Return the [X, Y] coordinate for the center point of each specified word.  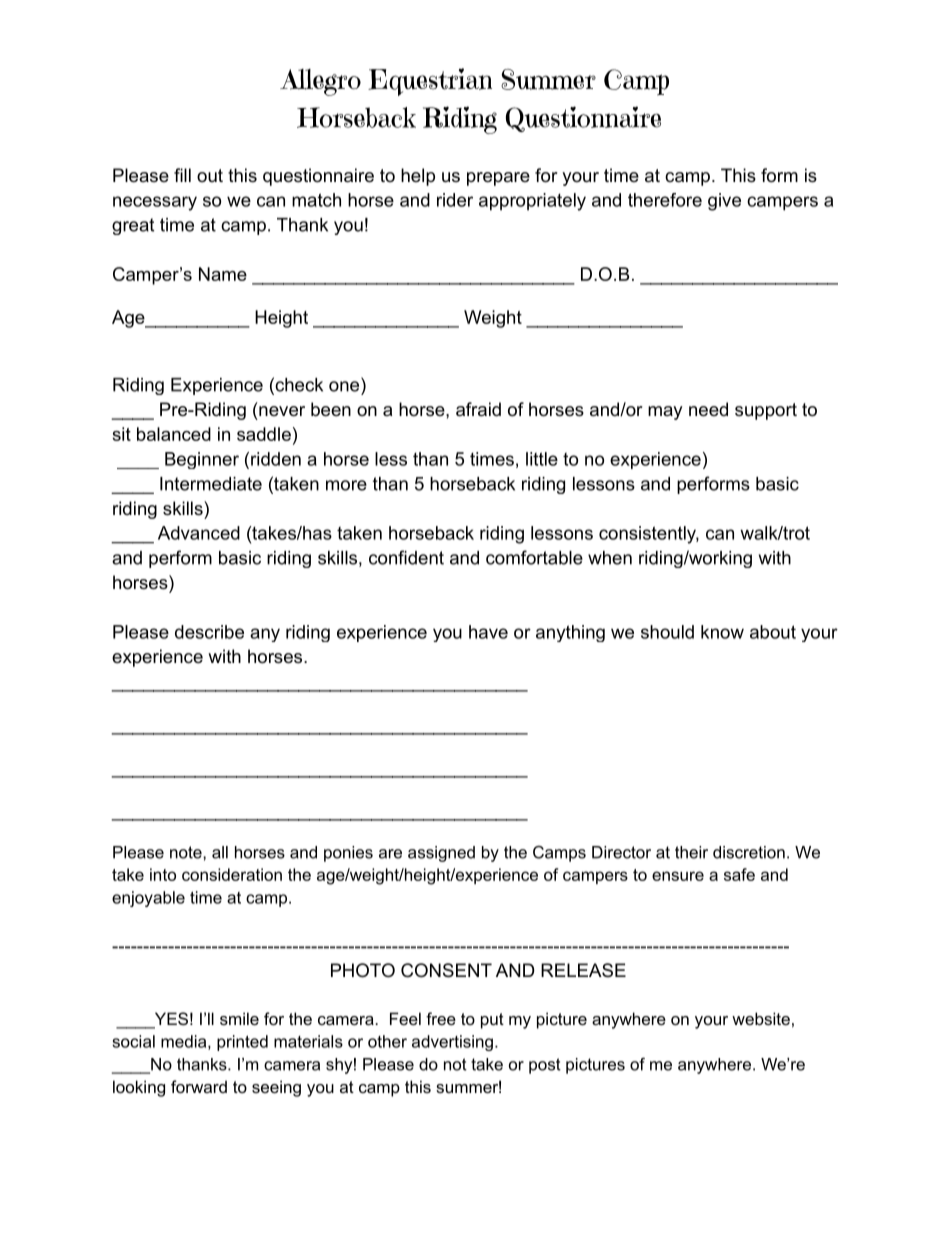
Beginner [202, 460]
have [488, 632]
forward [199, 1086]
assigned [441, 854]
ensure [678, 876]
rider [455, 200]
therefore [665, 200]
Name [223, 274]
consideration [232, 874]
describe [209, 632]
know [722, 632]
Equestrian [430, 82]
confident [406, 557]
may [665, 413]
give [724, 202]
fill [182, 175]
